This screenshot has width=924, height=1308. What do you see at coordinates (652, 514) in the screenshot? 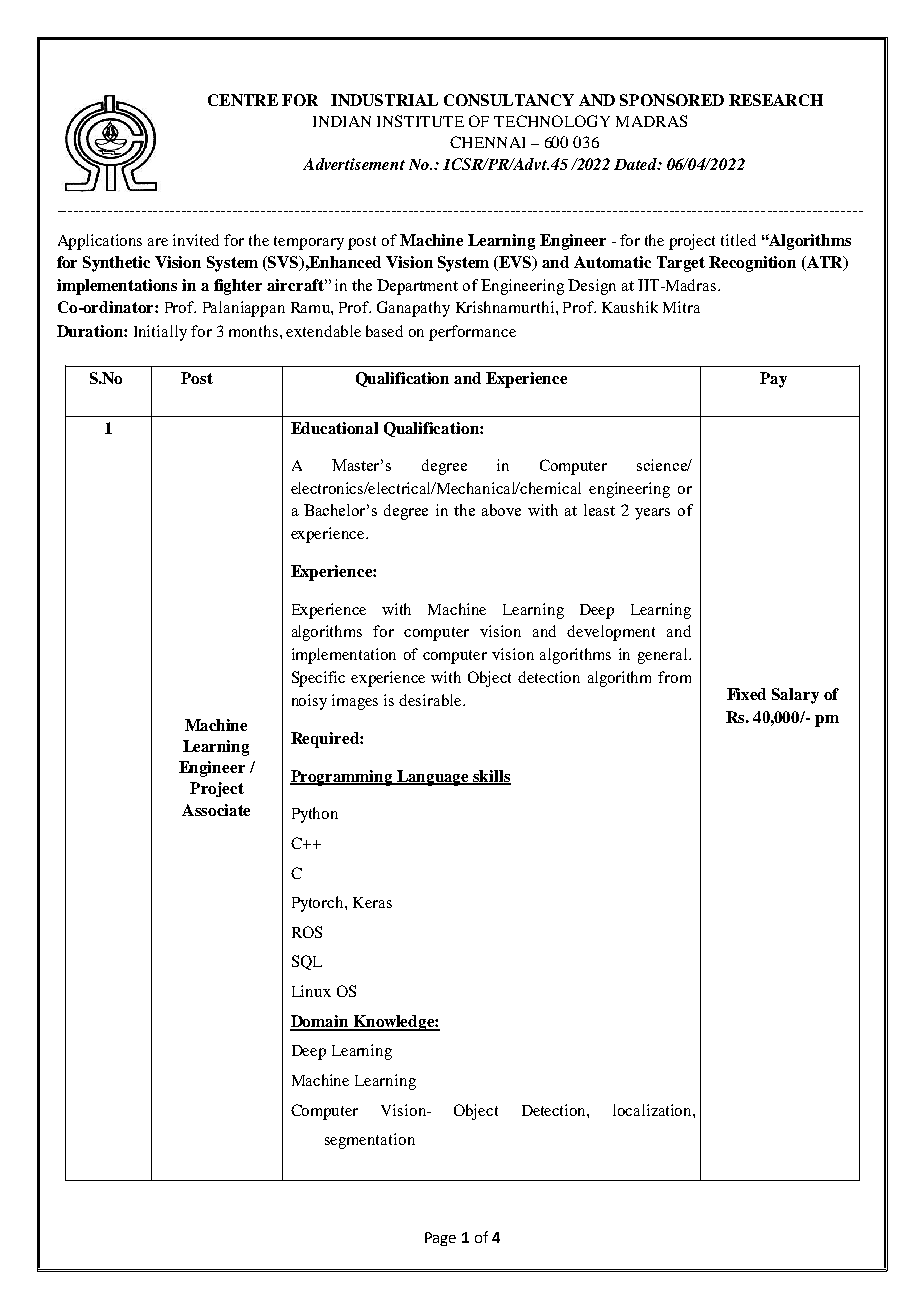
I see `years` at bounding box center [652, 514].
